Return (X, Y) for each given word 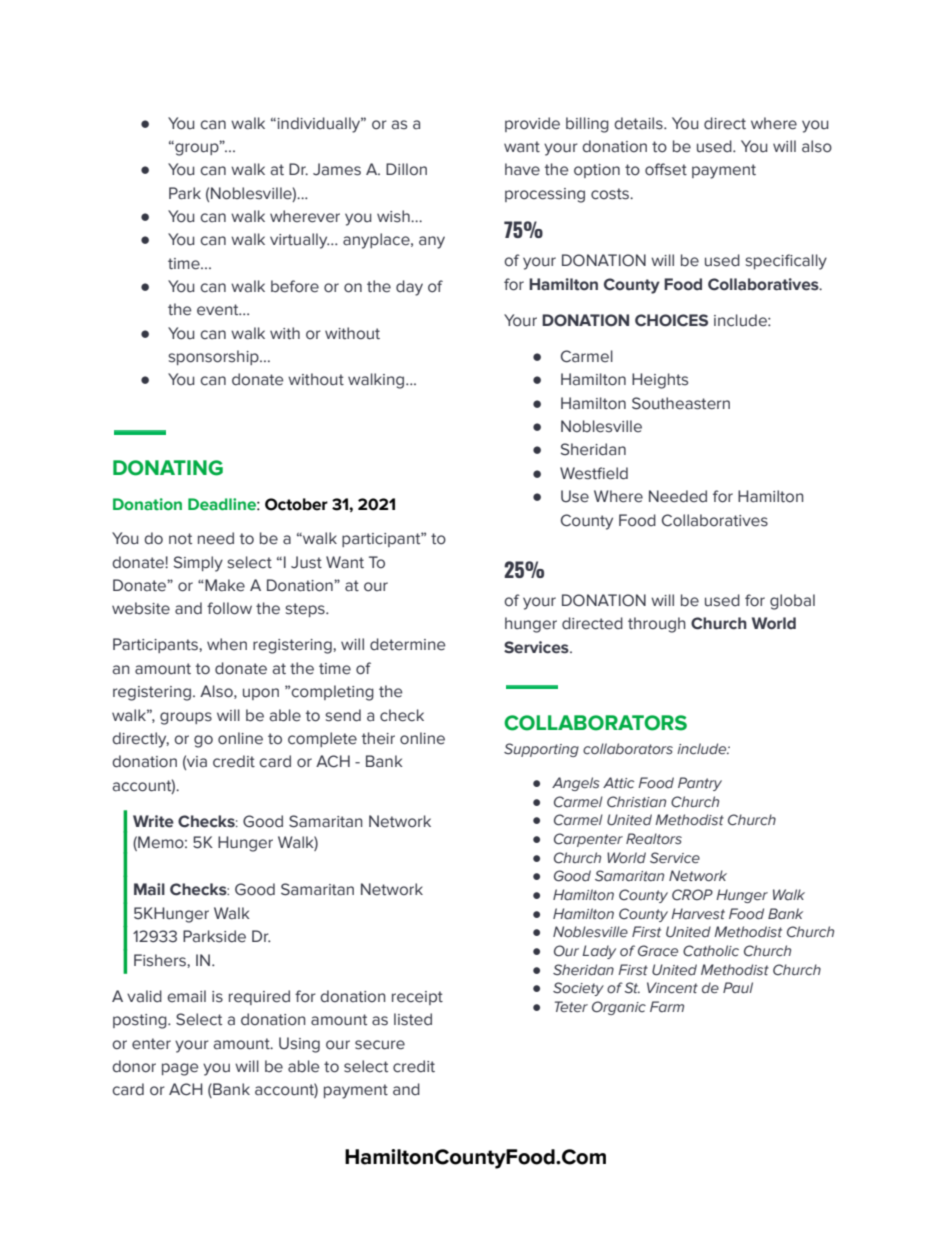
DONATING (168, 468)
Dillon (406, 169)
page (180, 1069)
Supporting (541, 750)
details (639, 123)
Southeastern (681, 403)
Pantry (700, 784)
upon (261, 694)
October (296, 504)
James (337, 169)
